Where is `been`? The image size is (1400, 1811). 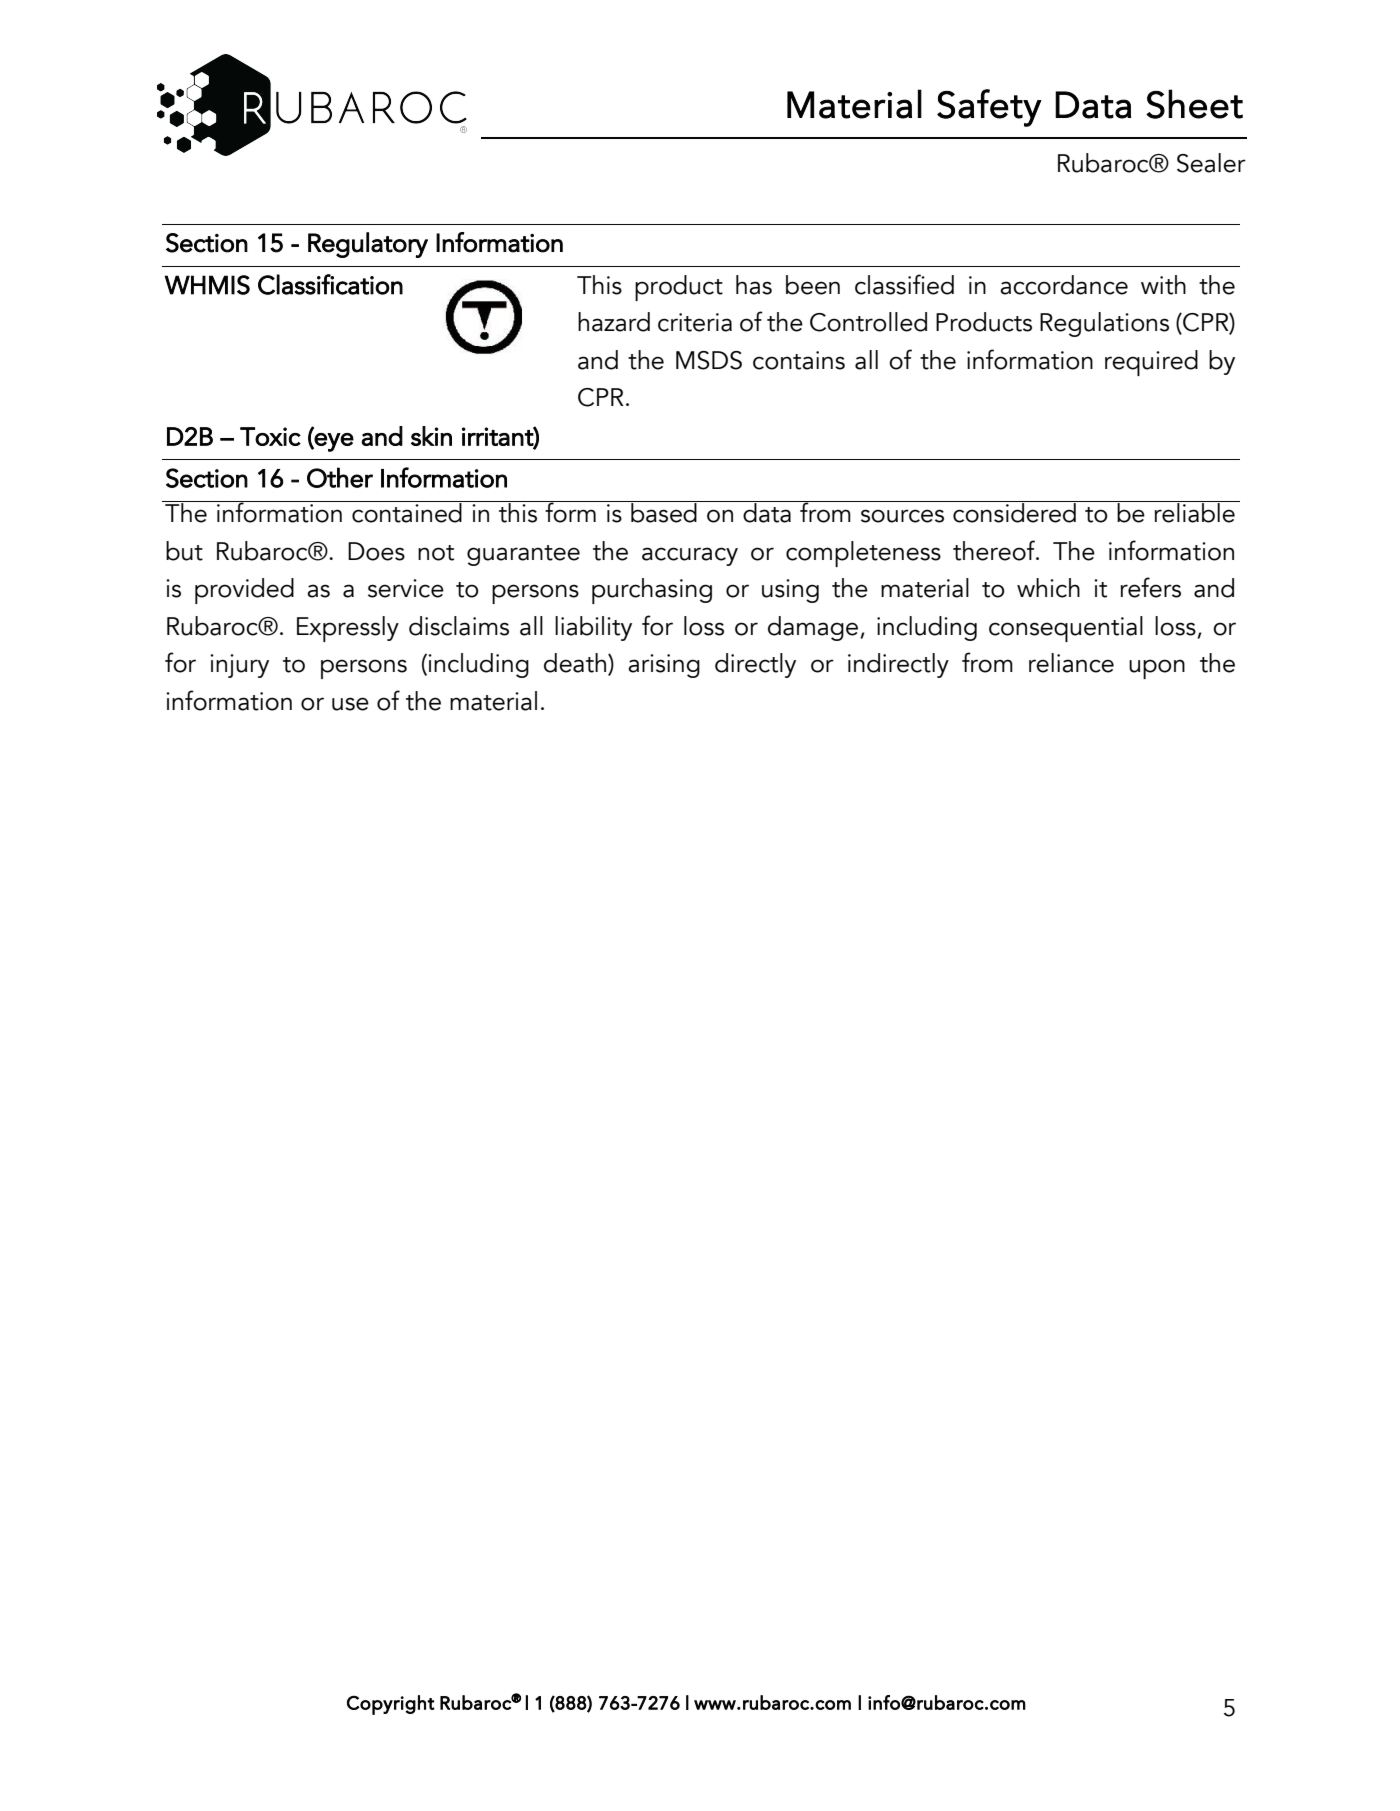 been is located at coordinates (813, 285).
